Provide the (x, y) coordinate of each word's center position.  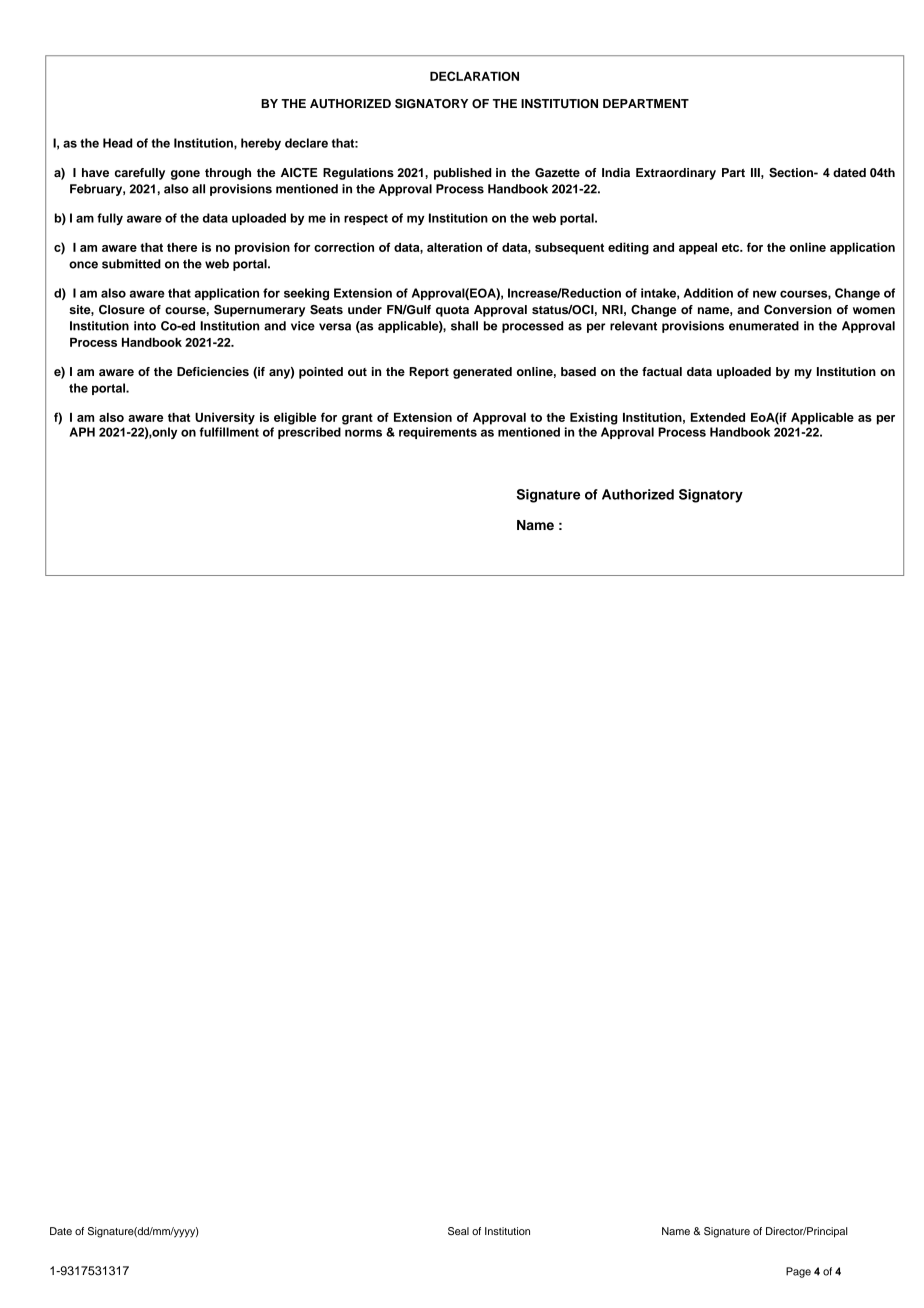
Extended (718, 417)
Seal (458, 1231)
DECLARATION (474, 76)
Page (798, 1272)
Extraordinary (676, 174)
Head (117, 143)
